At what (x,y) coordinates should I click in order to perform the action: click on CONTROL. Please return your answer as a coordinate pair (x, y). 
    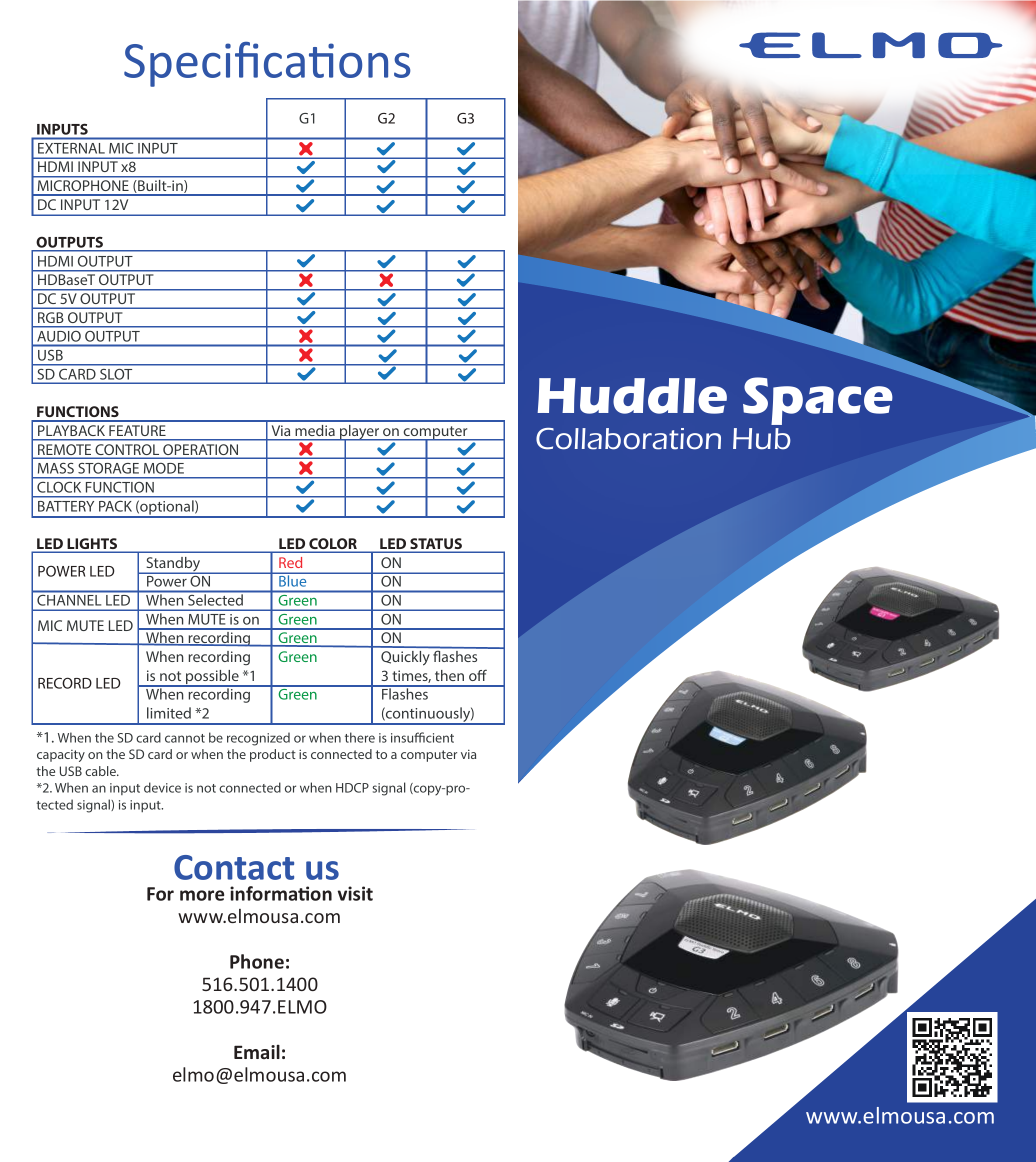
    Looking at the image, I should click on (127, 449).
